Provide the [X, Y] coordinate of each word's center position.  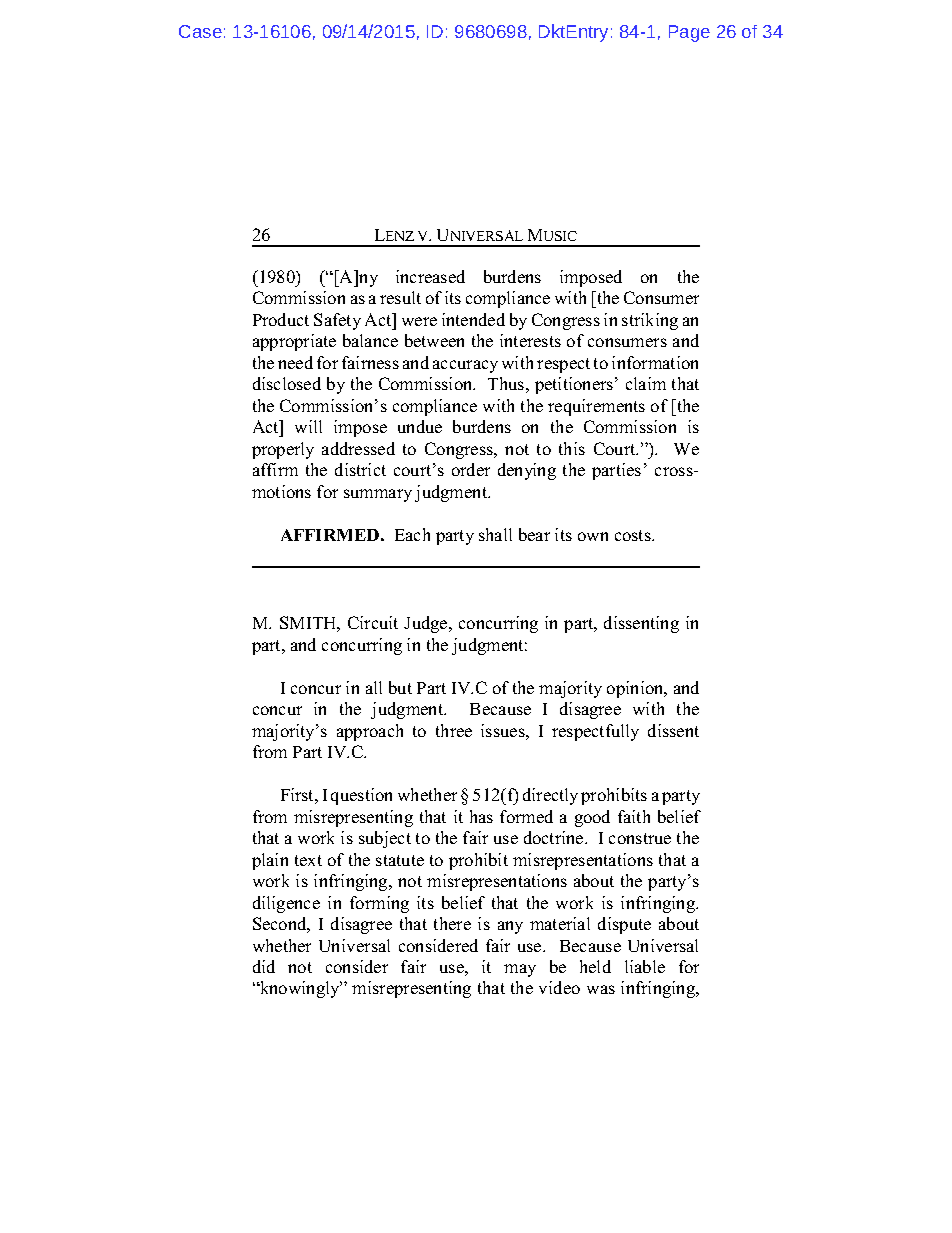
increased [430, 276]
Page [689, 33]
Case [200, 31]
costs [634, 535]
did [264, 966]
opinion [636, 689]
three [454, 730]
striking [650, 321]
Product [281, 319]
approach [370, 732]
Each [412, 534]
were [419, 321]
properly [283, 450]
